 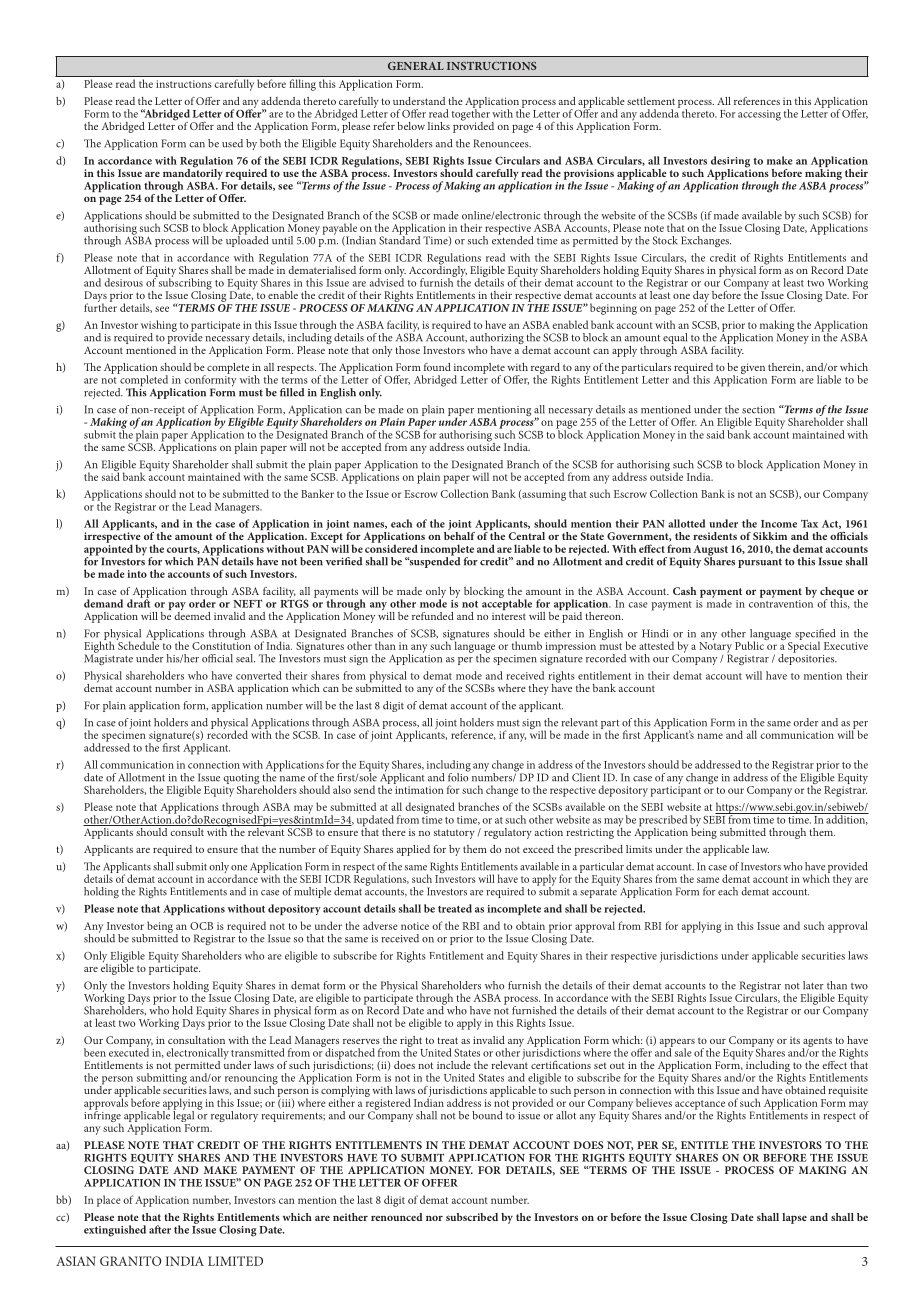 I want to click on behalf, so click(x=459, y=534).
